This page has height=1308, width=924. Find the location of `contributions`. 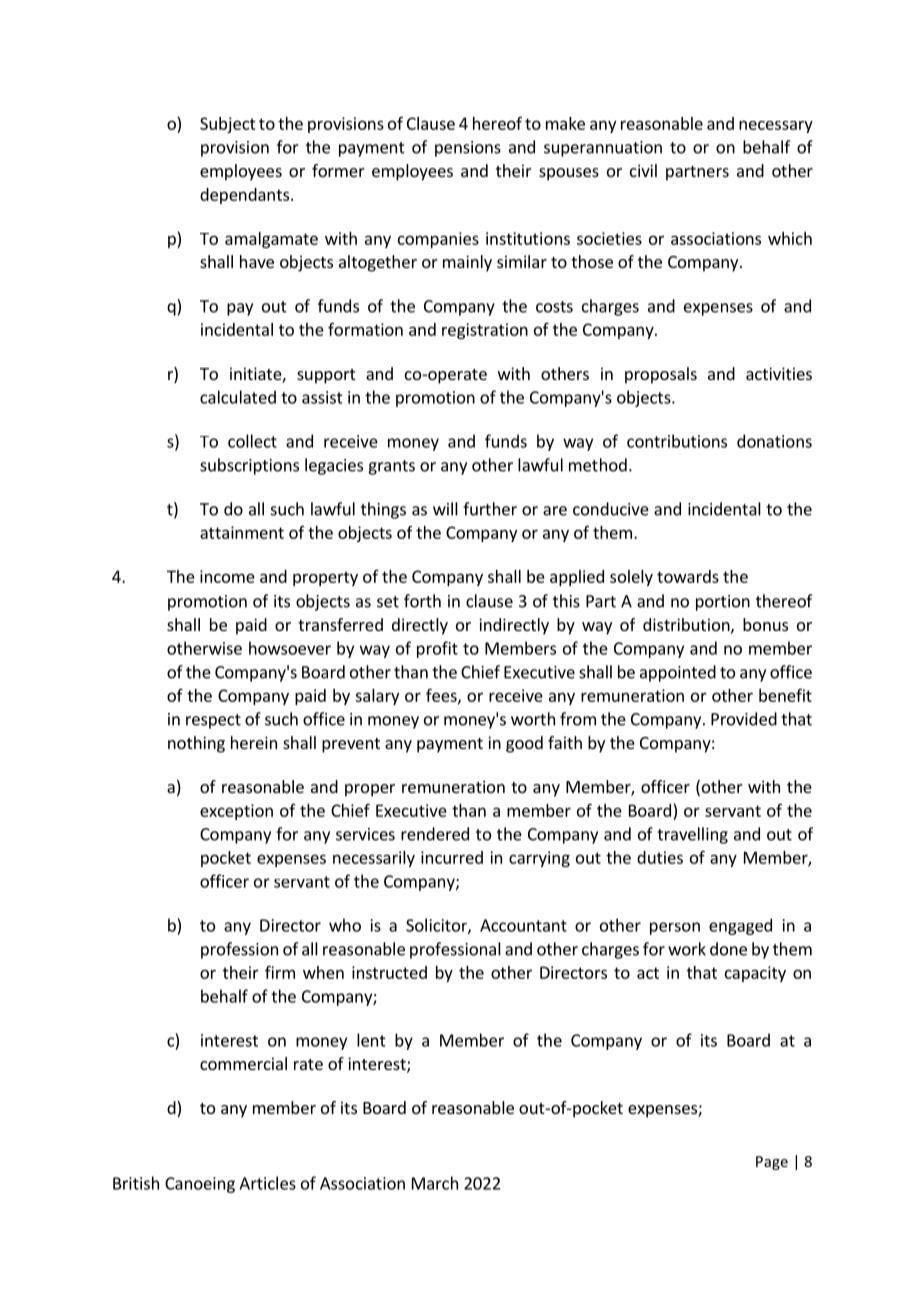

contributions is located at coordinates (677, 441).
